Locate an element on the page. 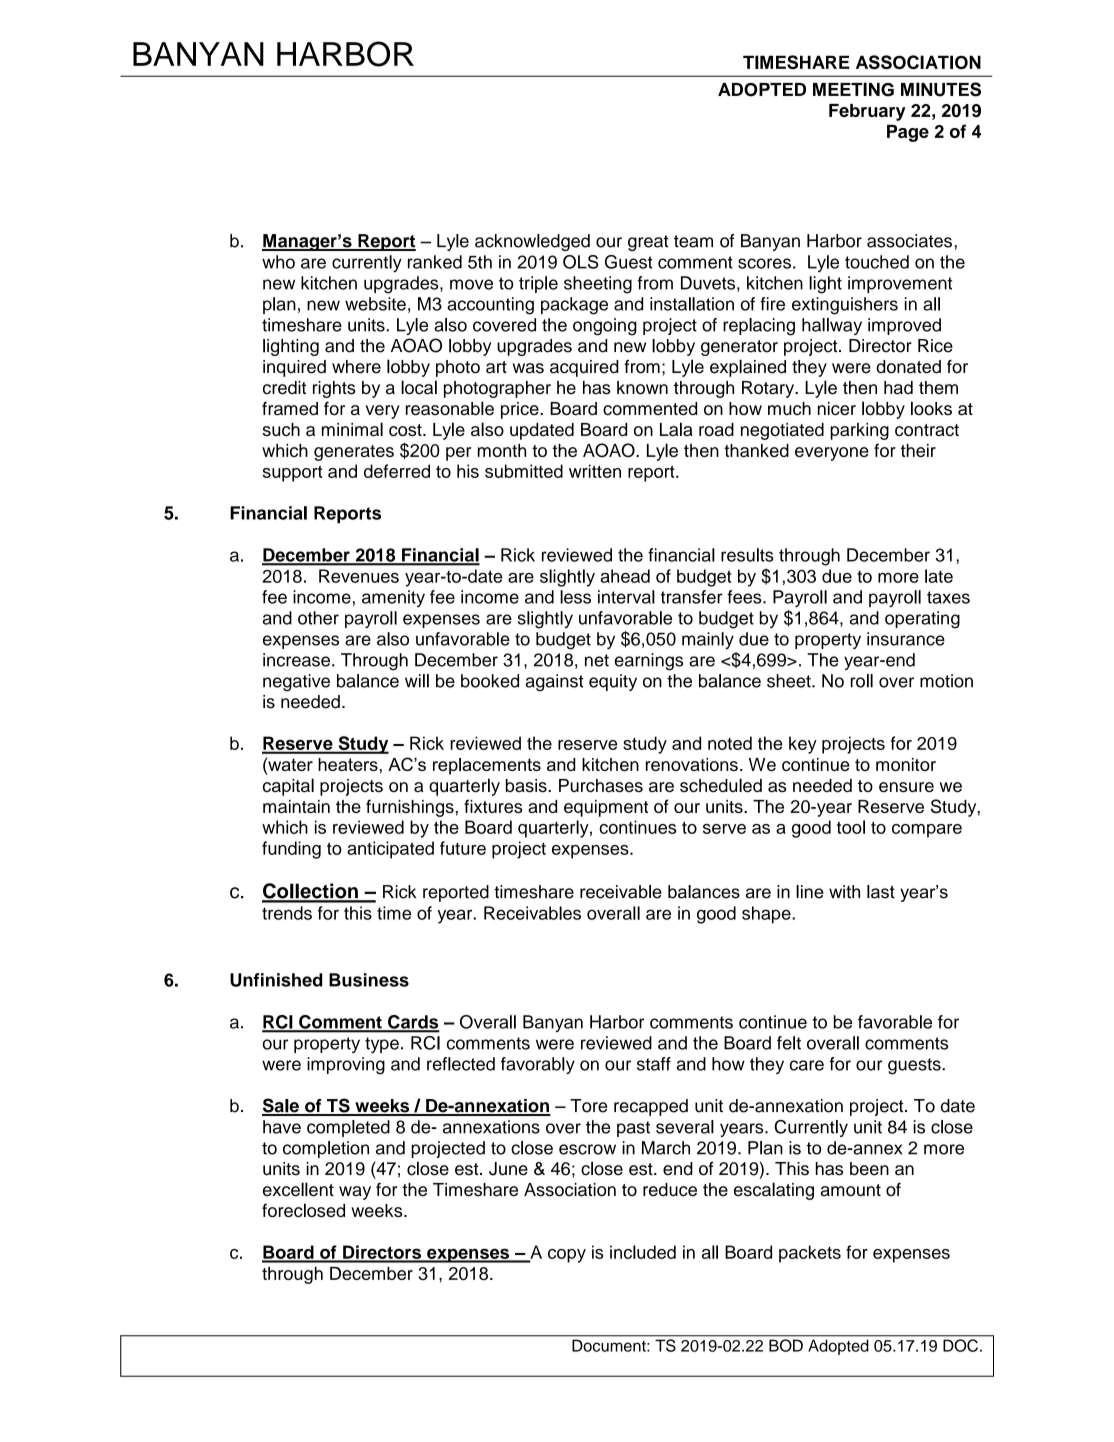  care is located at coordinates (807, 1065).
